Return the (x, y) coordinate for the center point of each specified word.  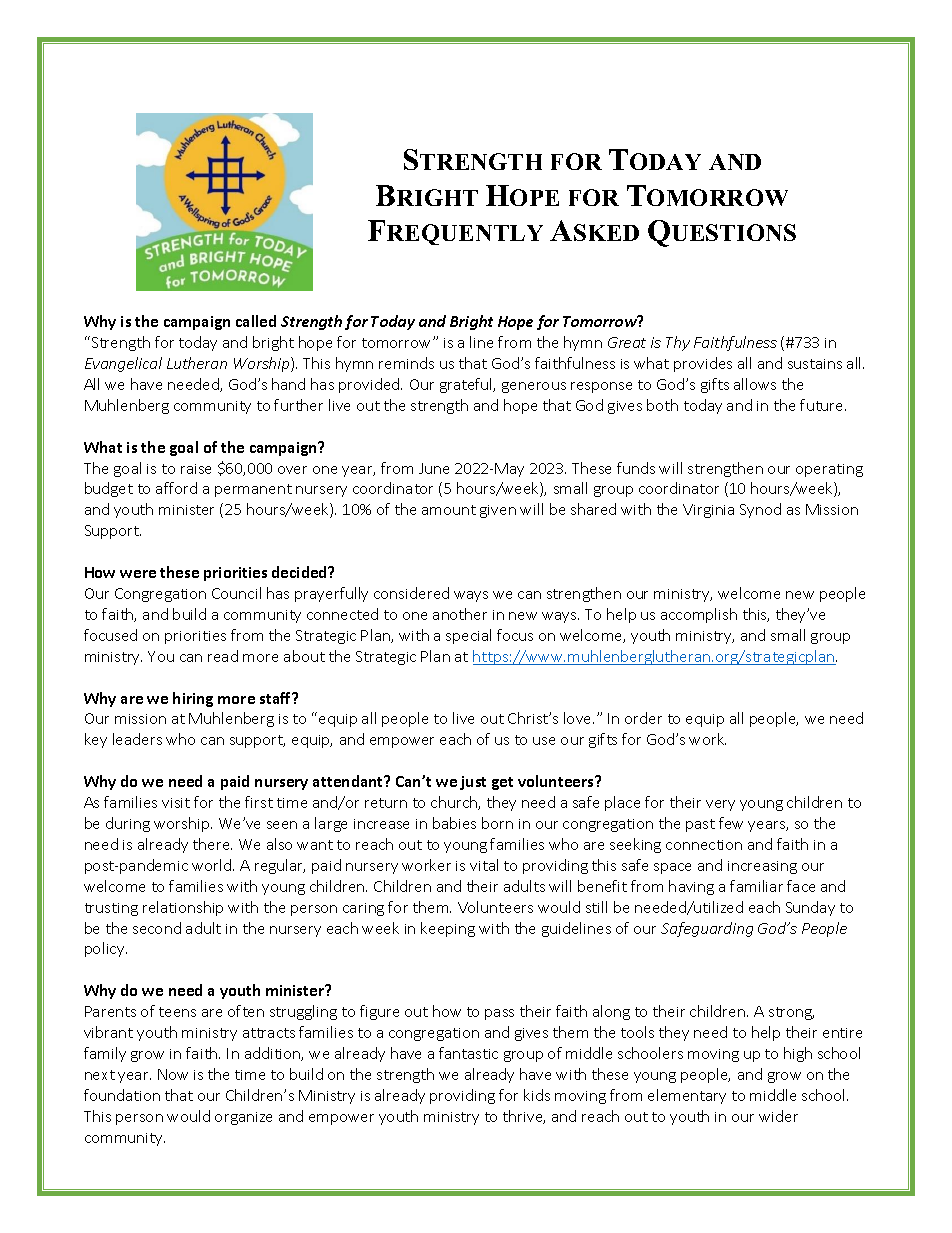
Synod (760, 510)
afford (176, 488)
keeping (448, 929)
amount (449, 510)
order (643, 718)
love (579, 718)
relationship (183, 908)
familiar (756, 886)
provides (703, 364)
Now (173, 1074)
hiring (193, 699)
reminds (406, 363)
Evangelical (123, 364)
